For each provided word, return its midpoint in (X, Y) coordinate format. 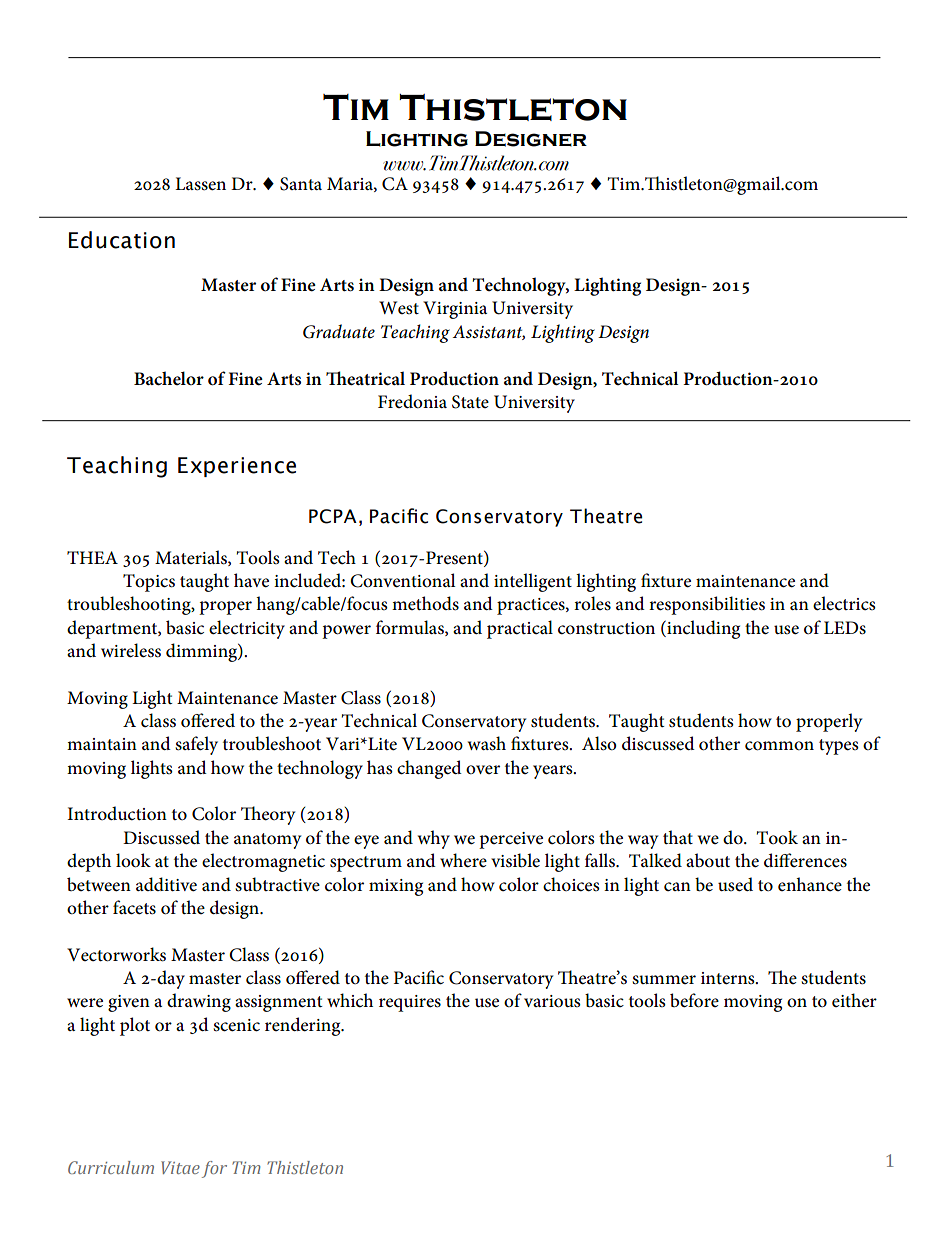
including (702, 629)
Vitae (180, 1167)
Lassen (200, 184)
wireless (131, 650)
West (399, 308)
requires (410, 1003)
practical (520, 629)
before (694, 1000)
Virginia (455, 310)
